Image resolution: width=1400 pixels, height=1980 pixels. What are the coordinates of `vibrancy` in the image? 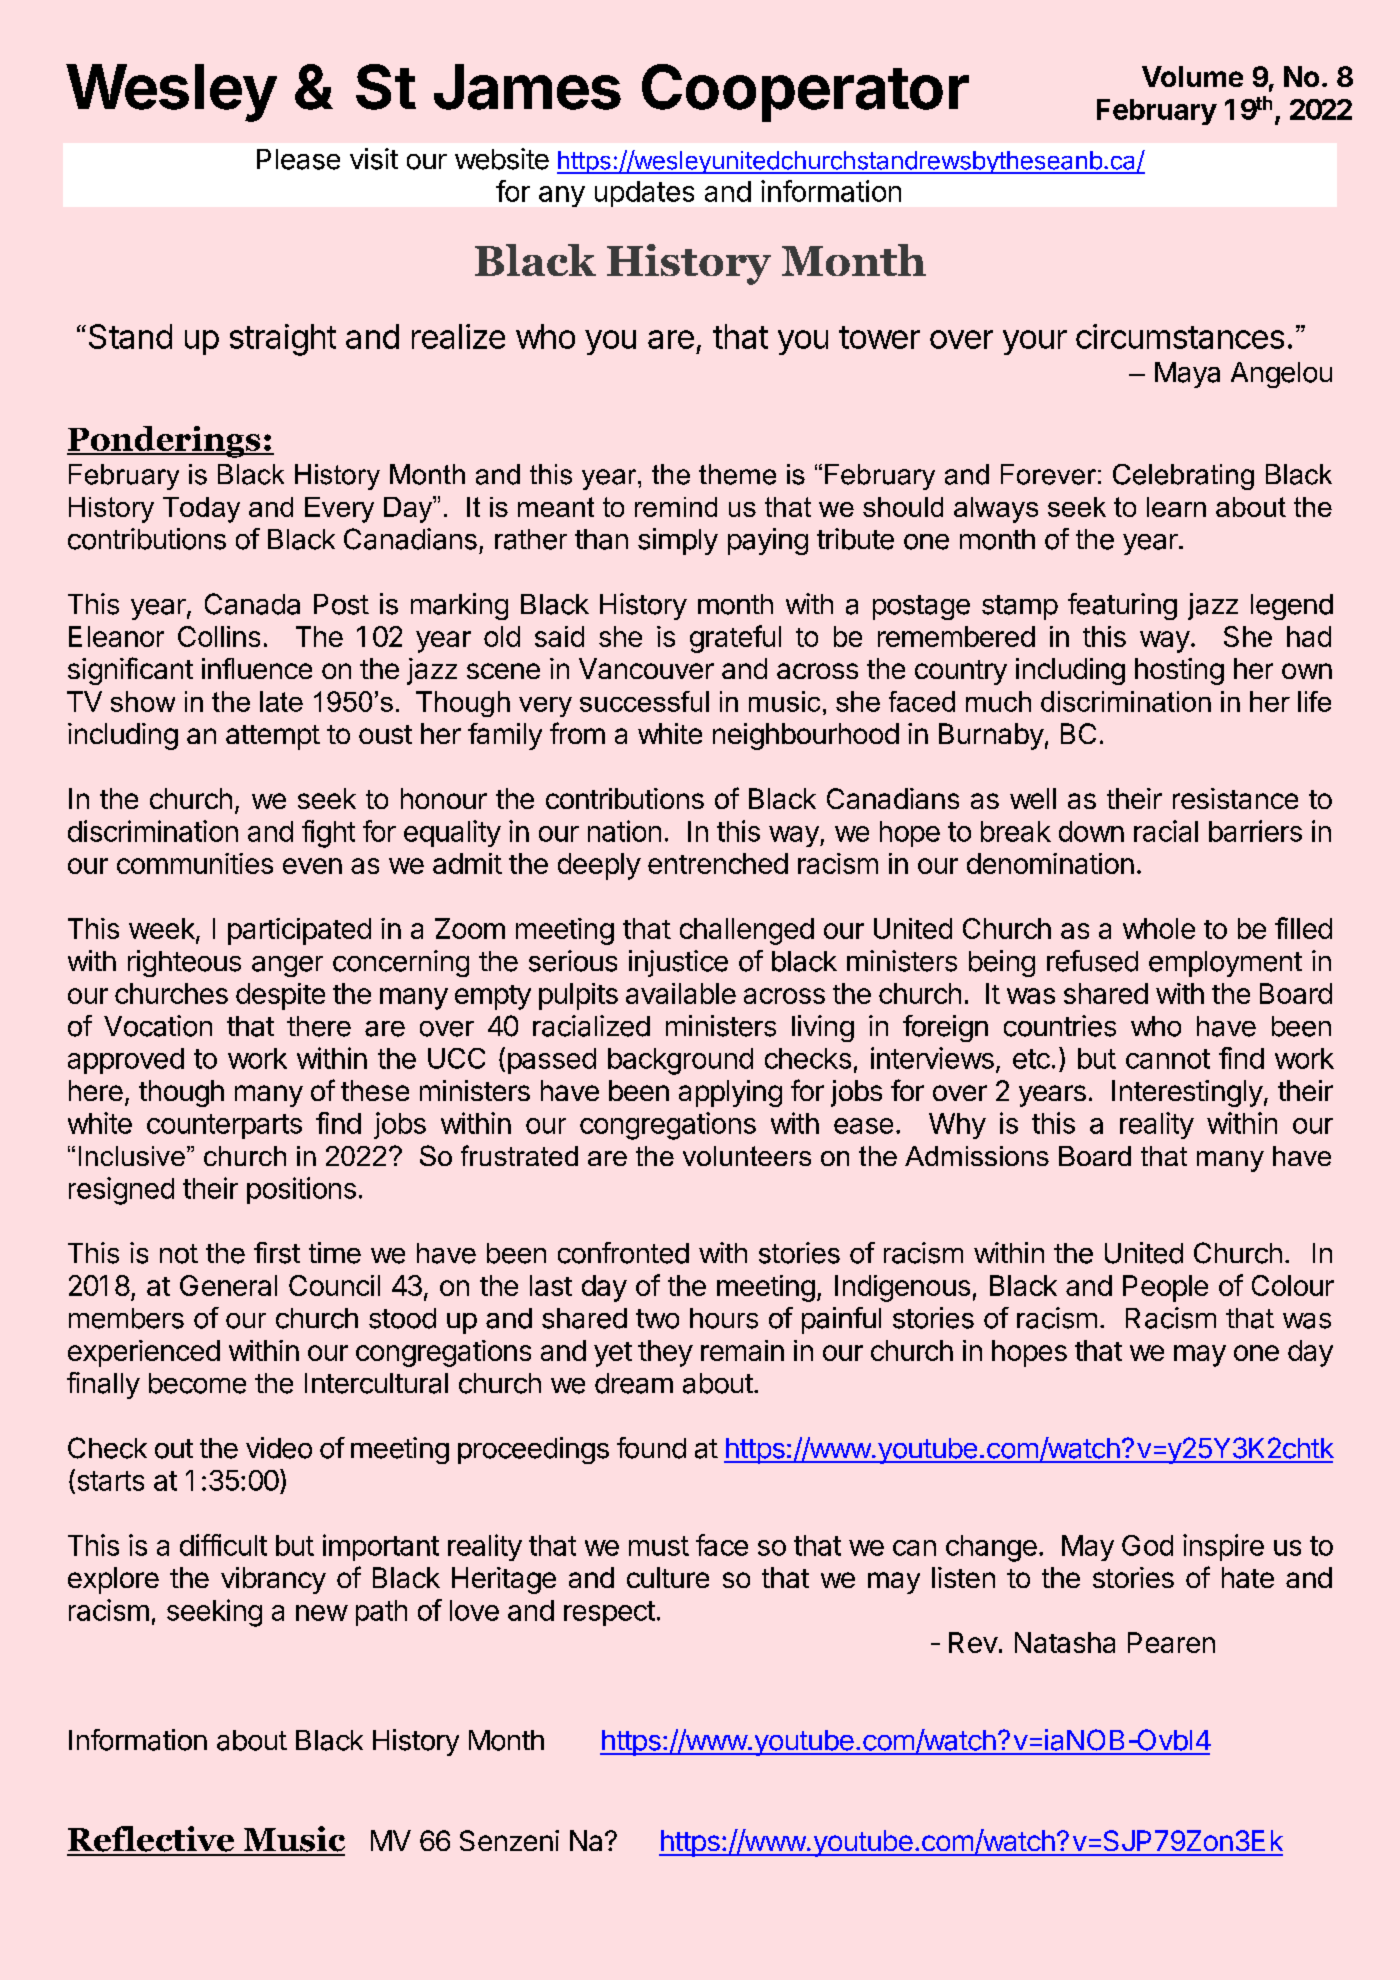 It's located at (273, 1580).
